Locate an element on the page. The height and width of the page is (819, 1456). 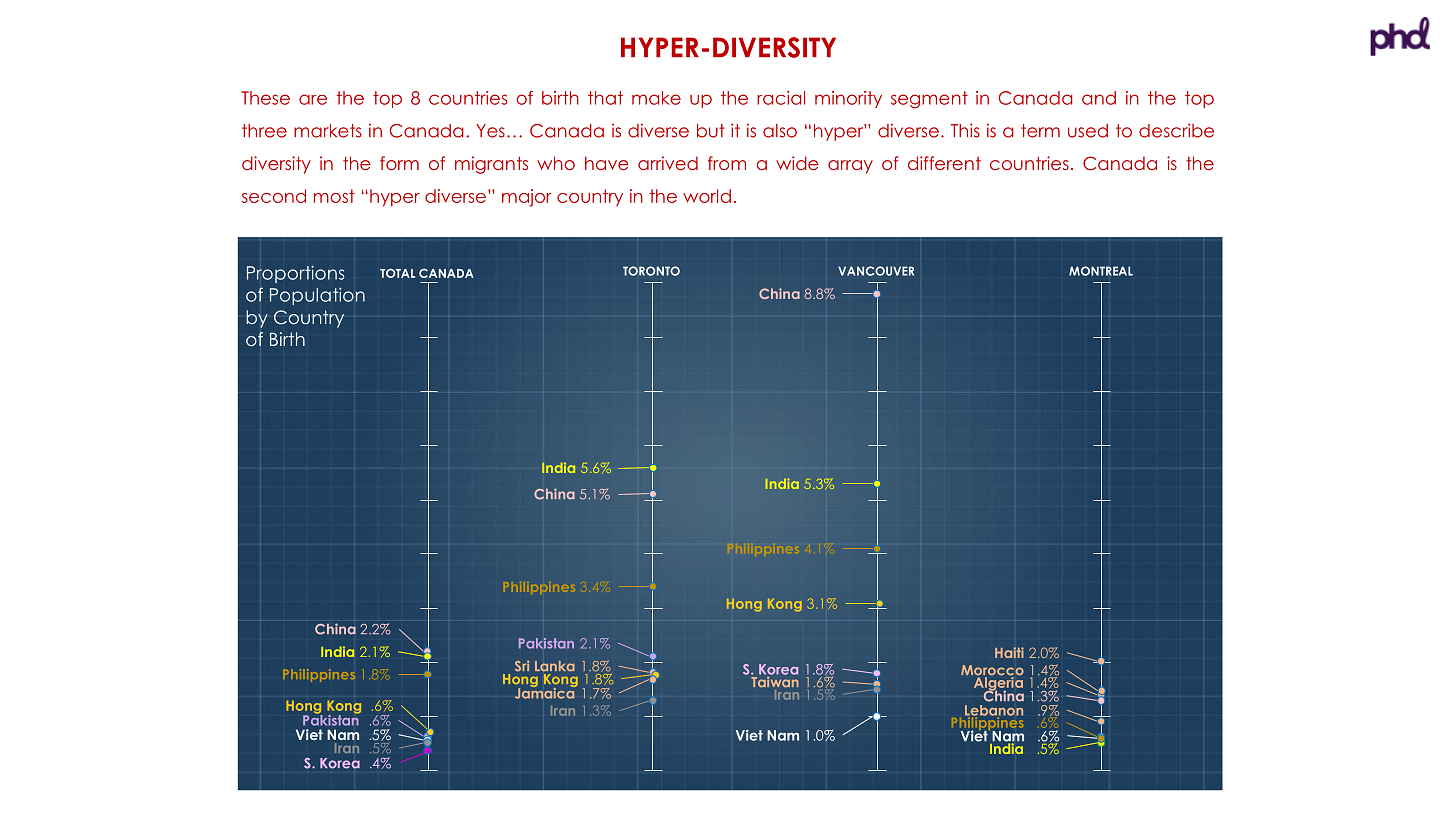
Lanka is located at coordinates (555, 666).
